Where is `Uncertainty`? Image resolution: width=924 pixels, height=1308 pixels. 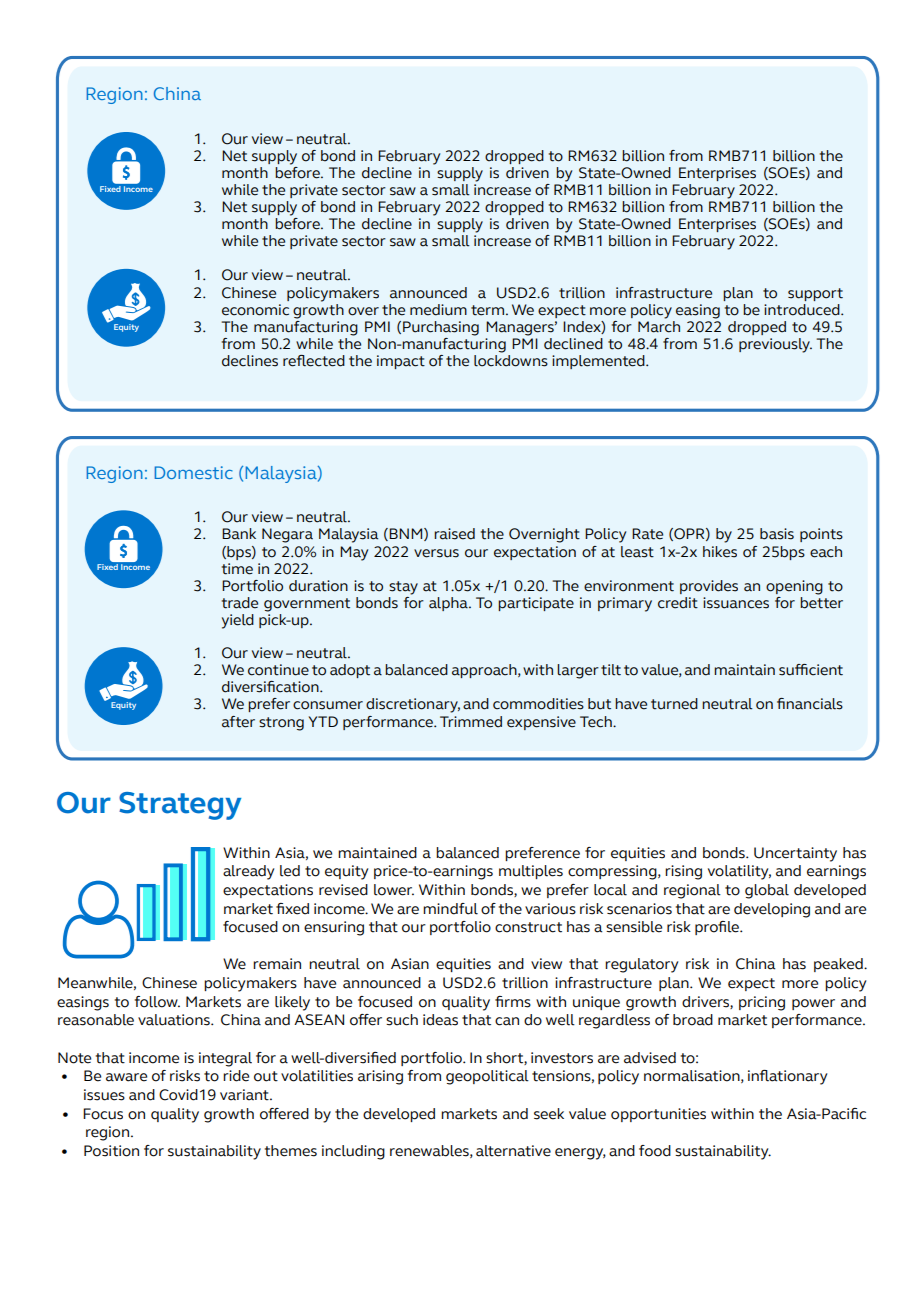 Uncertainty is located at coordinates (795, 854).
